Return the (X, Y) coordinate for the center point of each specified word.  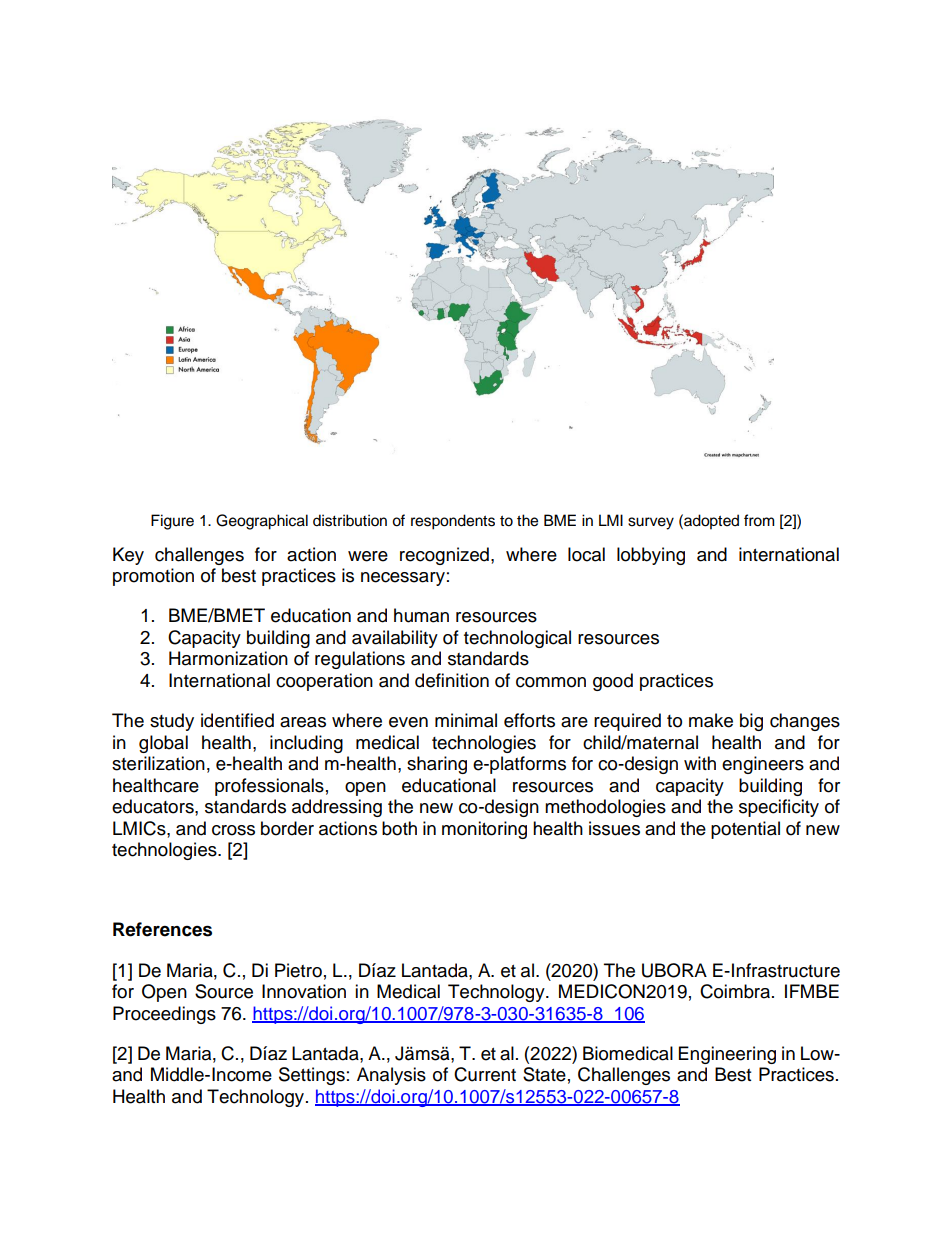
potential (745, 830)
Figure (172, 522)
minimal (466, 720)
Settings (312, 1076)
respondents (453, 522)
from (759, 520)
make (711, 720)
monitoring (484, 830)
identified (237, 720)
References (162, 929)
